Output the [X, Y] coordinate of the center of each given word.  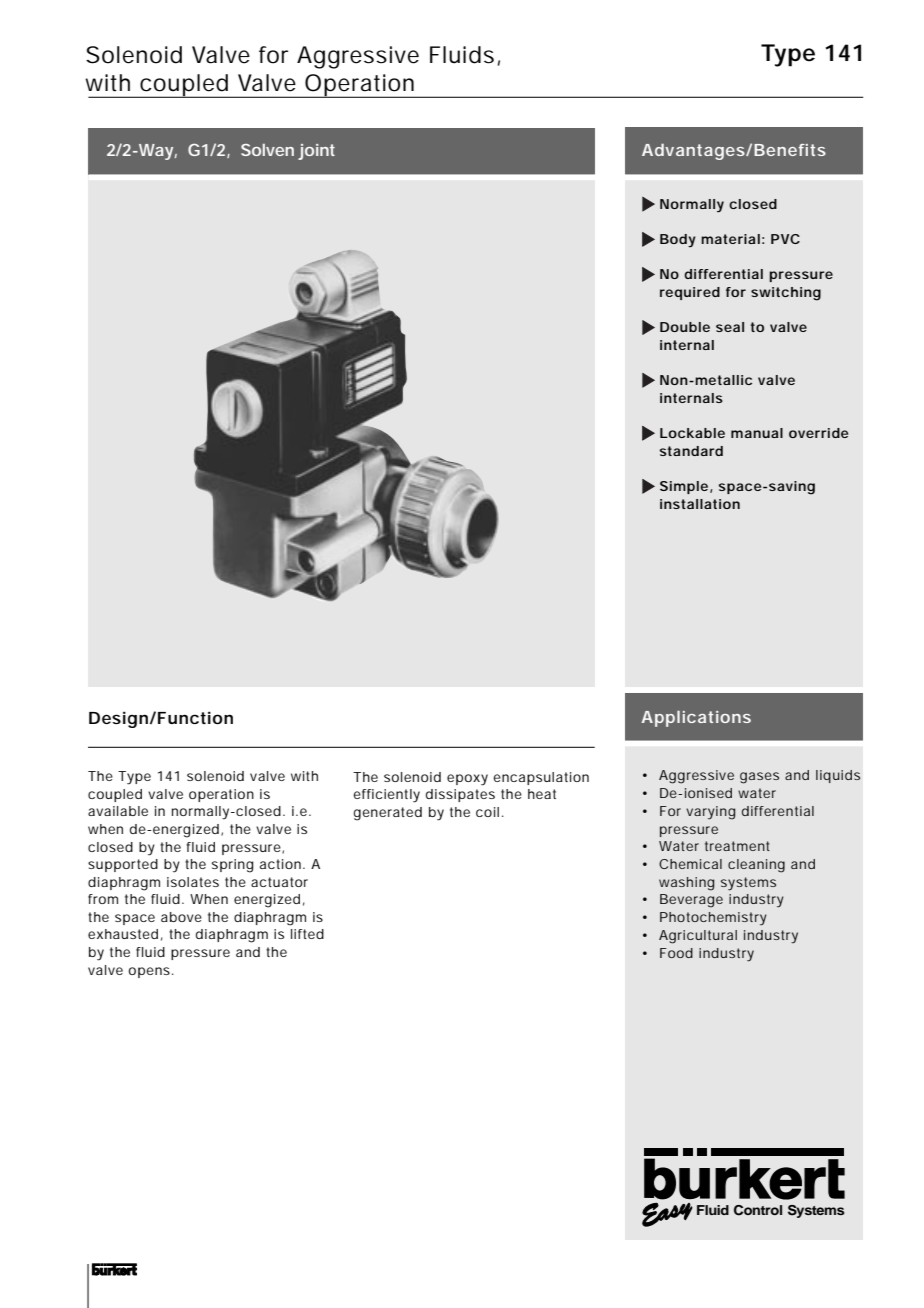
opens [150, 972]
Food [676, 953]
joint [316, 152]
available [118, 811]
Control [758, 1210]
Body [678, 241]
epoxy [467, 780]
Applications [696, 719]
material [730, 239]
